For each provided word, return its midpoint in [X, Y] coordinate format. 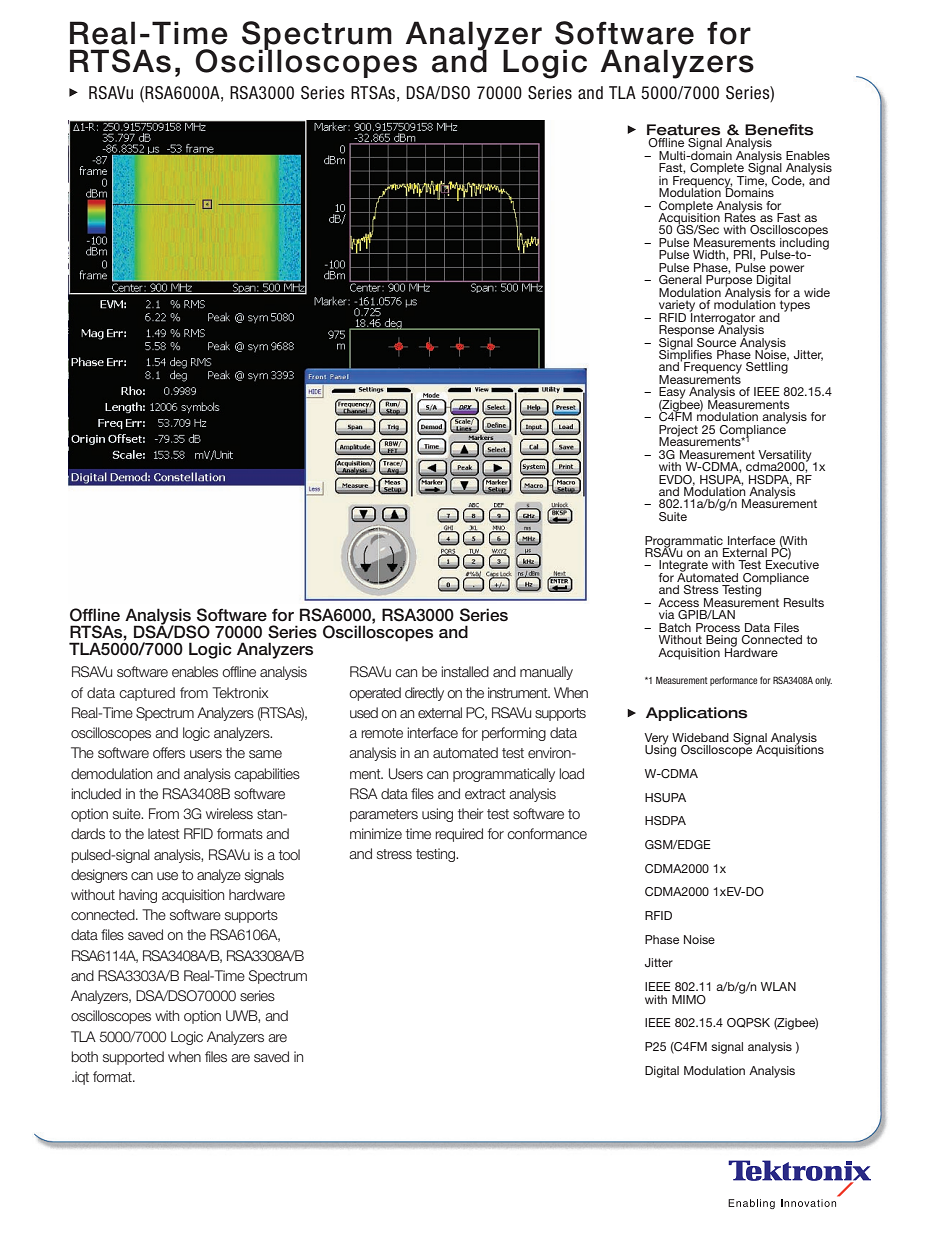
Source [716, 342]
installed [465, 671]
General [680, 279]
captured [147, 694]
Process [718, 627]
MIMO [689, 999]
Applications [697, 714]
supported [133, 1058]
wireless [229, 813]
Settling [767, 367]
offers [169, 752]
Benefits [779, 130]
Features [684, 130]
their [471, 813]
